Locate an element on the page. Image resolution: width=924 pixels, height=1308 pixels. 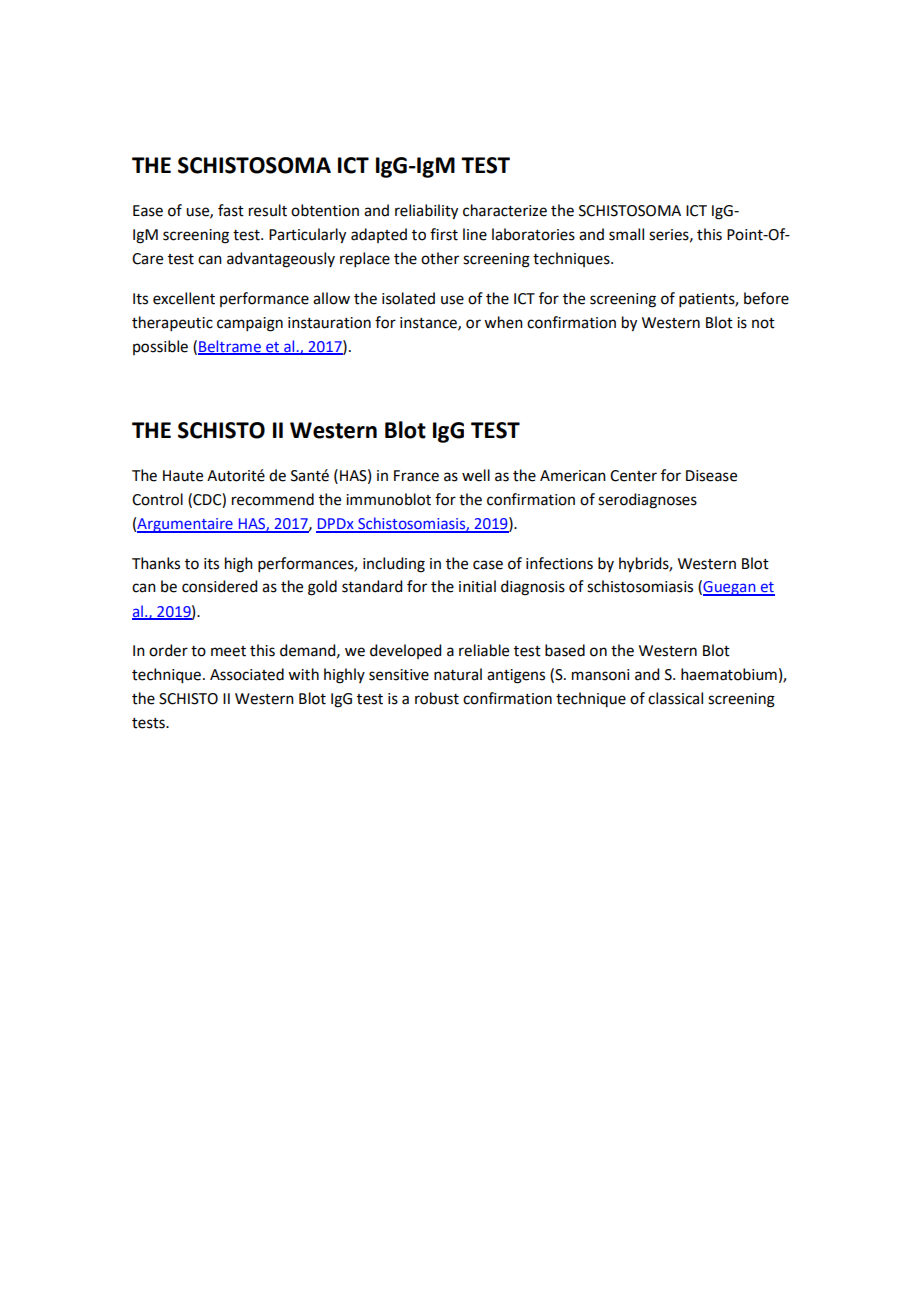
small is located at coordinates (626, 234).
